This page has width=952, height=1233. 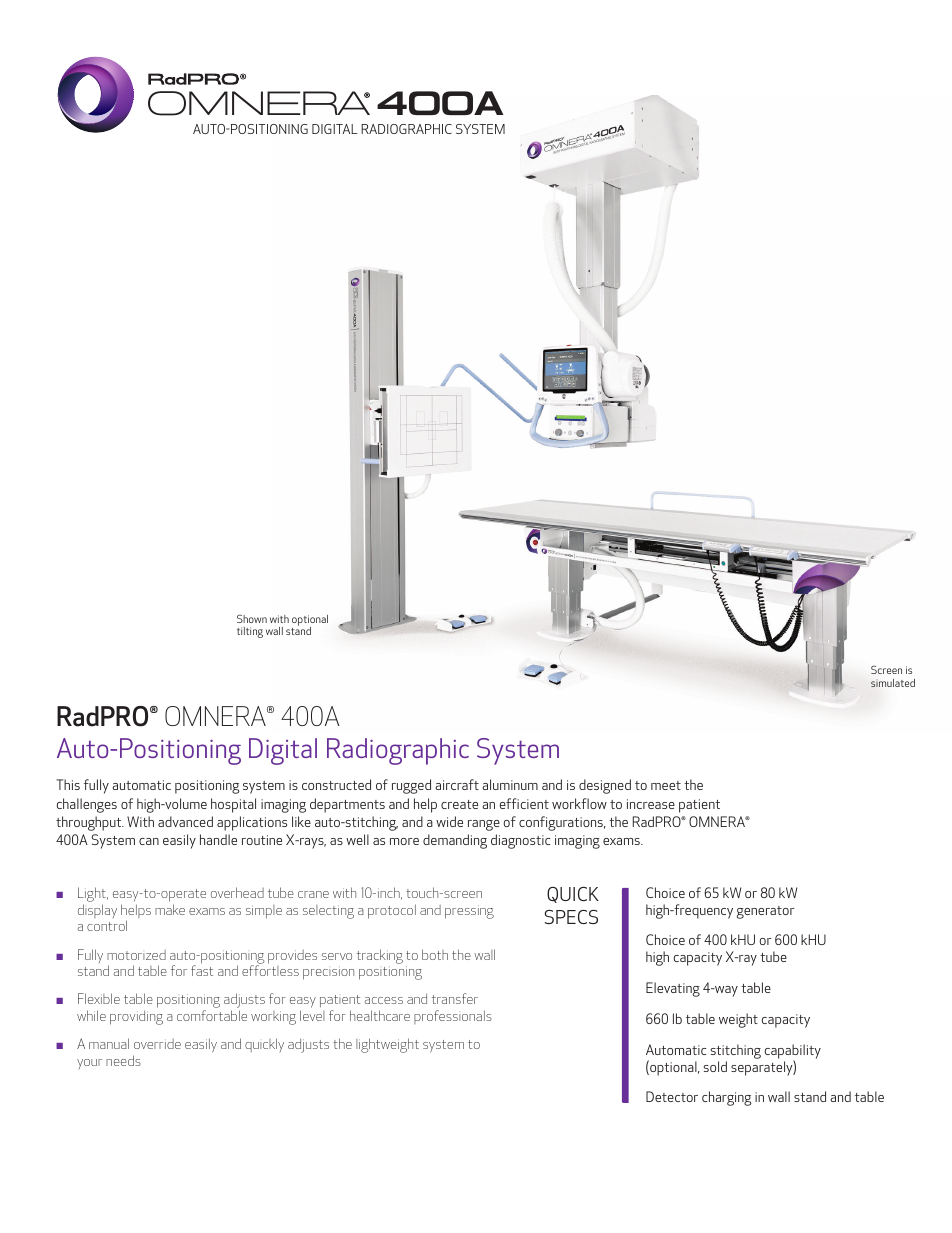 What do you see at coordinates (457, 784) in the page?
I see `aircraft` at bounding box center [457, 784].
